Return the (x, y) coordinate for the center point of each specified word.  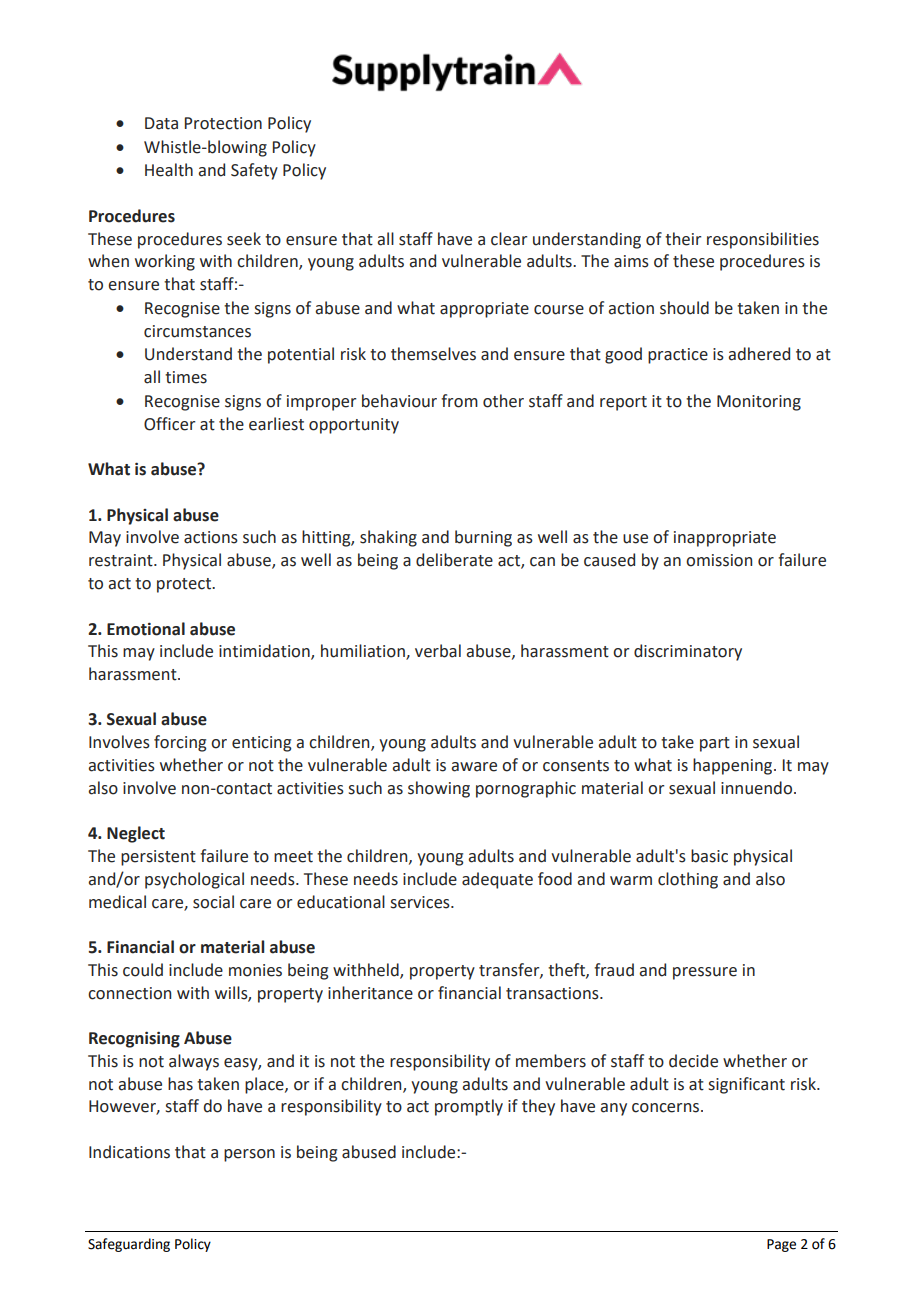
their (683, 239)
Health (169, 170)
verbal (438, 651)
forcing (180, 743)
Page (781, 1245)
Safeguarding (129, 1245)
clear (509, 239)
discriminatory (688, 652)
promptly (469, 1107)
